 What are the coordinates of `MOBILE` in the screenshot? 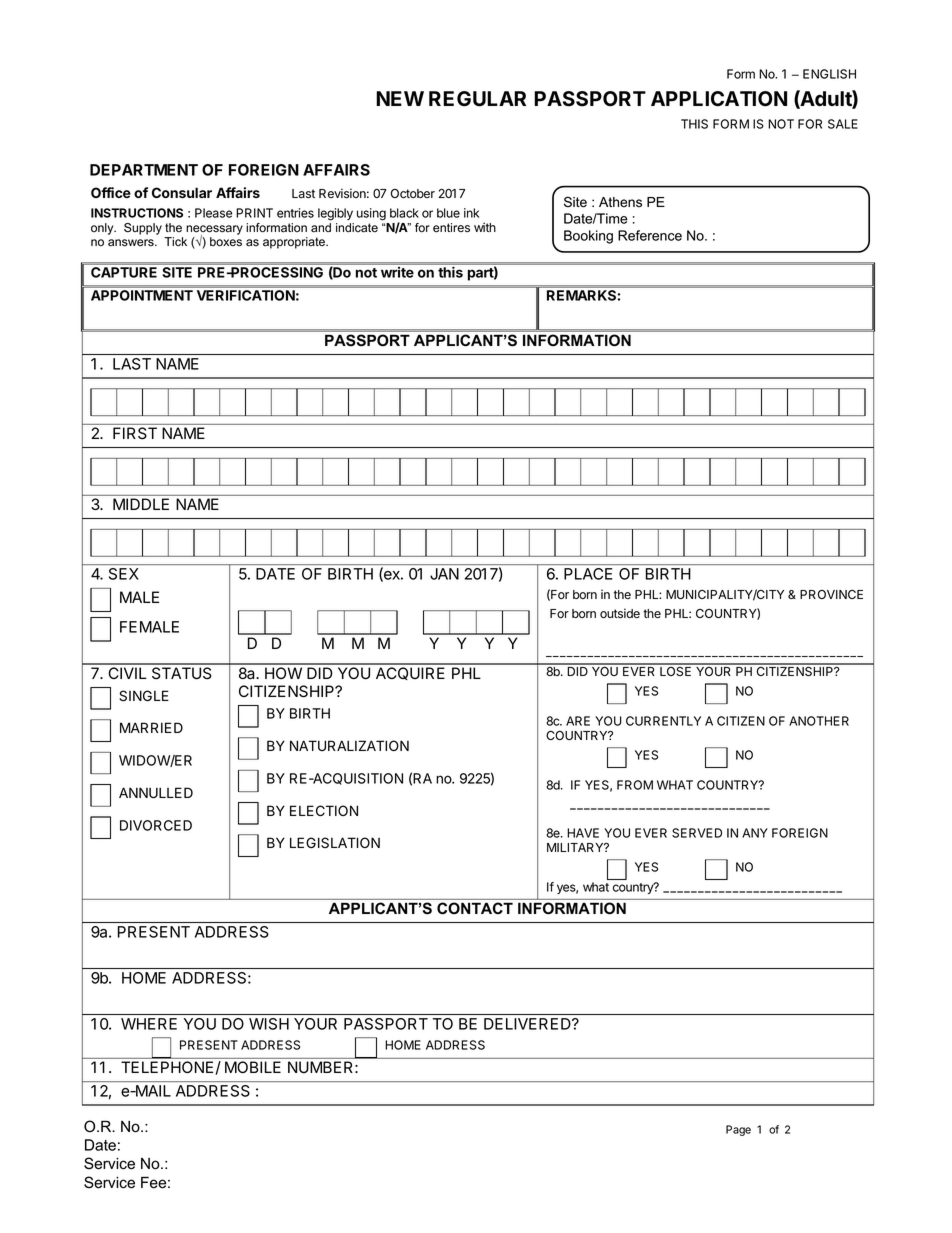 It's located at (253, 1067).
